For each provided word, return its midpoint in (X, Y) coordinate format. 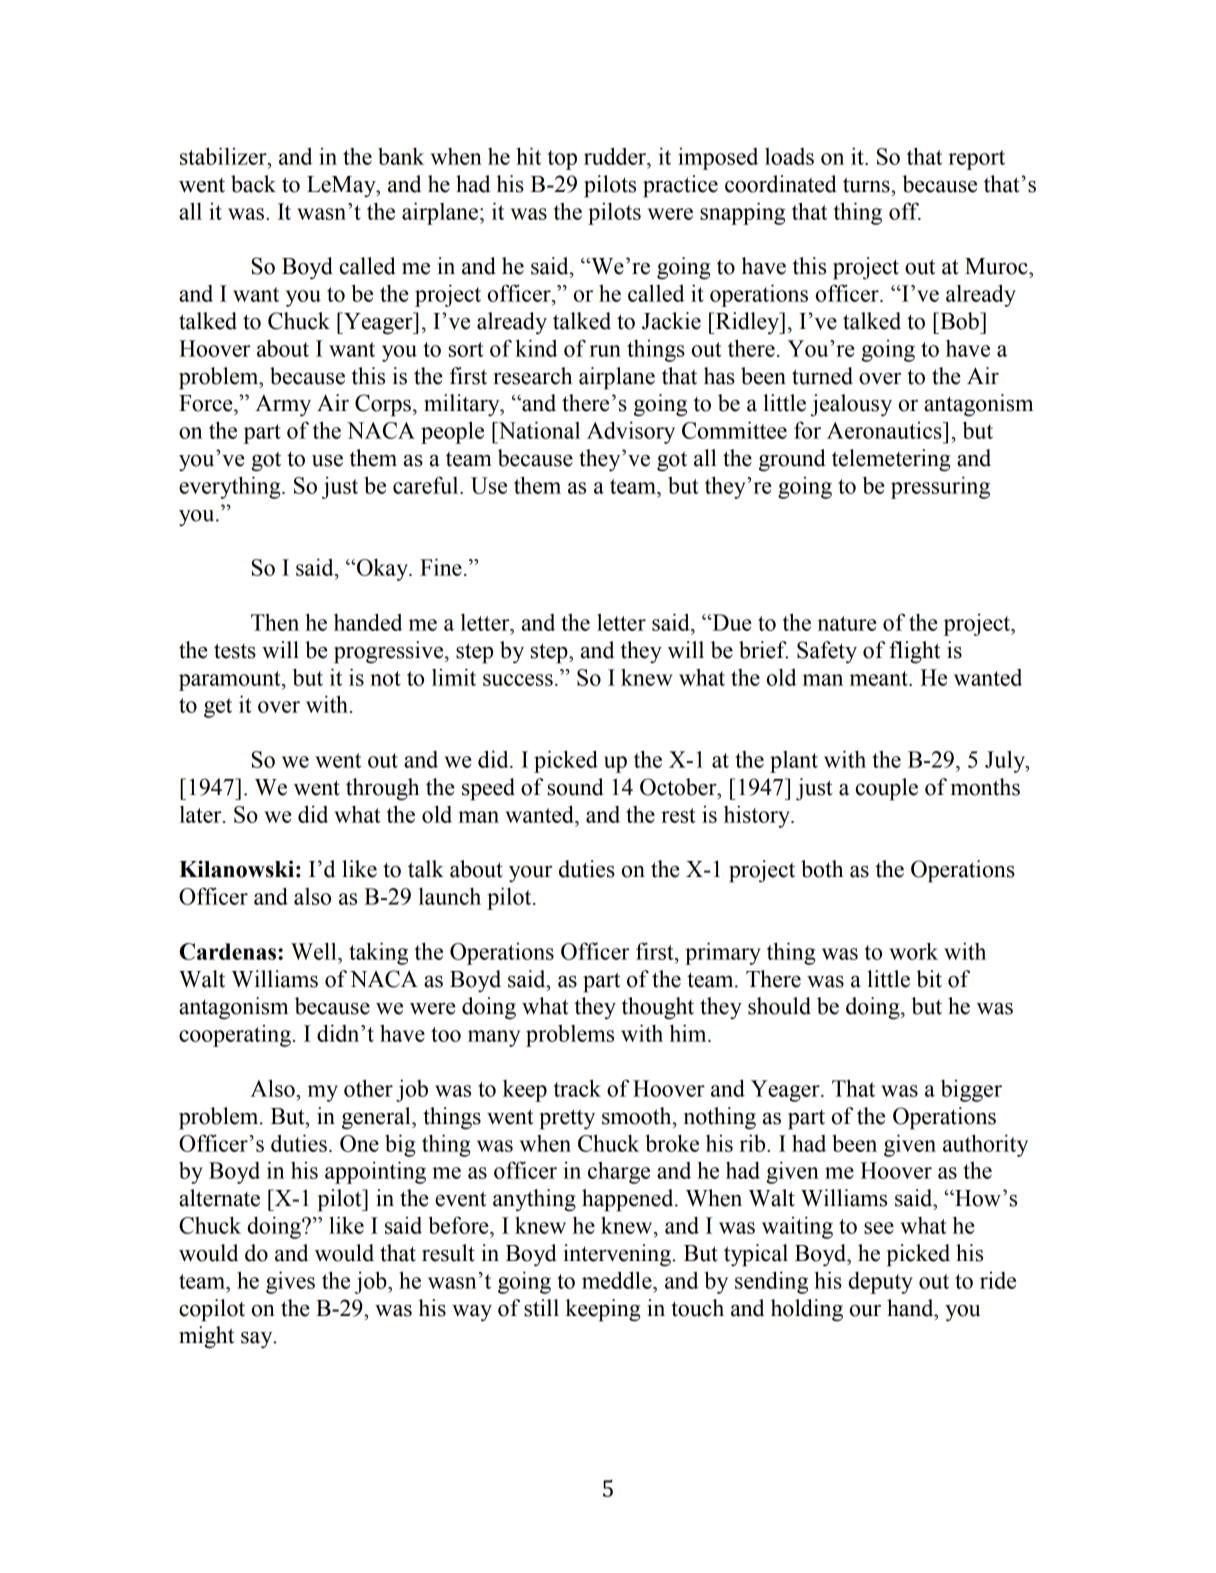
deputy (880, 1283)
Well (315, 951)
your (530, 874)
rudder (616, 156)
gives (290, 1282)
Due (731, 622)
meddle (618, 1280)
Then (275, 622)
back (253, 184)
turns (867, 185)
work (913, 951)
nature (847, 623)
